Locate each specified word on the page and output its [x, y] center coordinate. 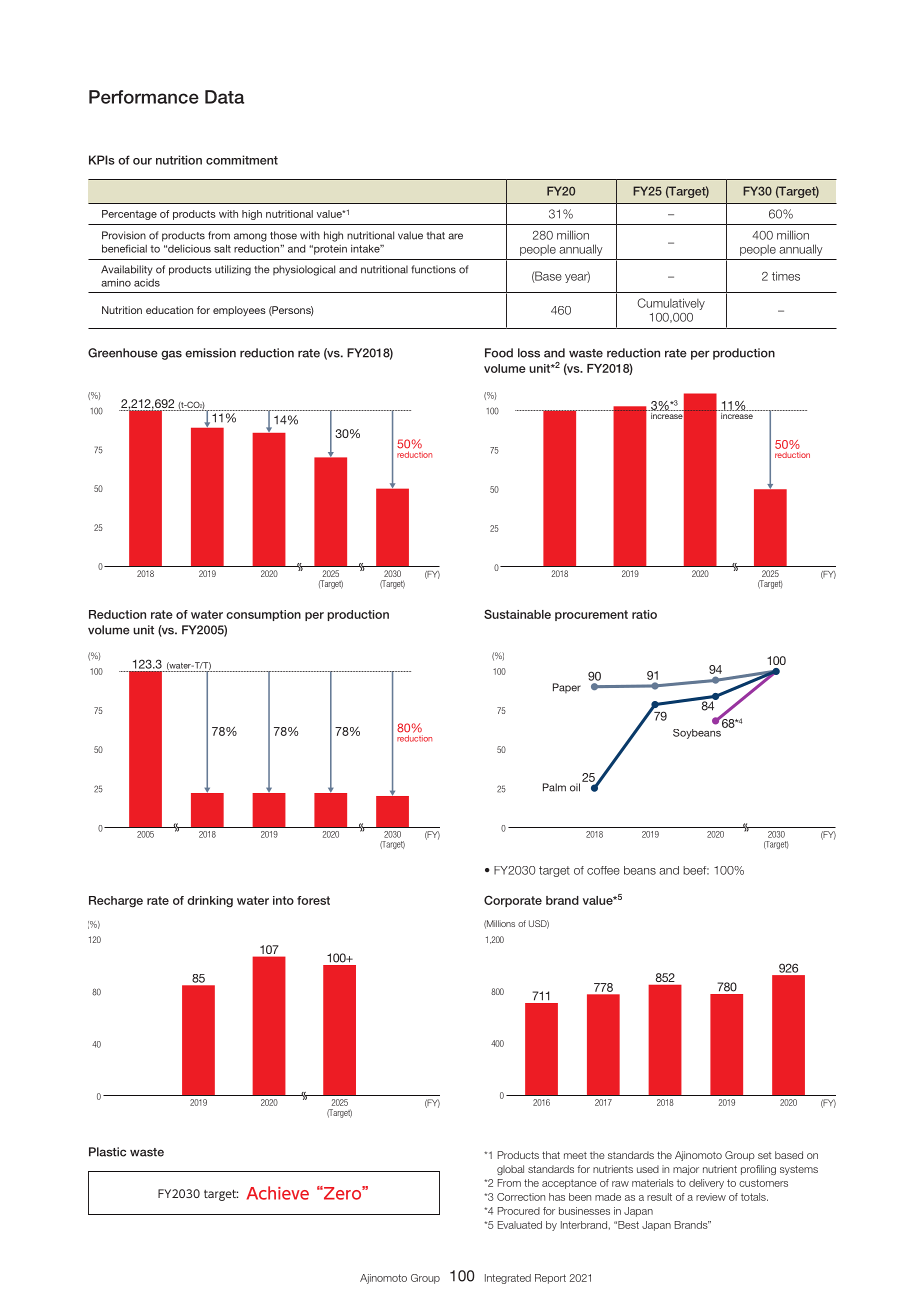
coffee [603, 870]
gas [171, 355]
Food [499, 353]
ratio [644, 614]
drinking [210, 902]
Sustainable [517, 614]
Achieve [278, 1193]
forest [313, 900]
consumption [263, 615]
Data [224, 97]
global [510, 1170]
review [711, 1197]
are [455, 236]
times [786, 276]
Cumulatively [671, 304]
